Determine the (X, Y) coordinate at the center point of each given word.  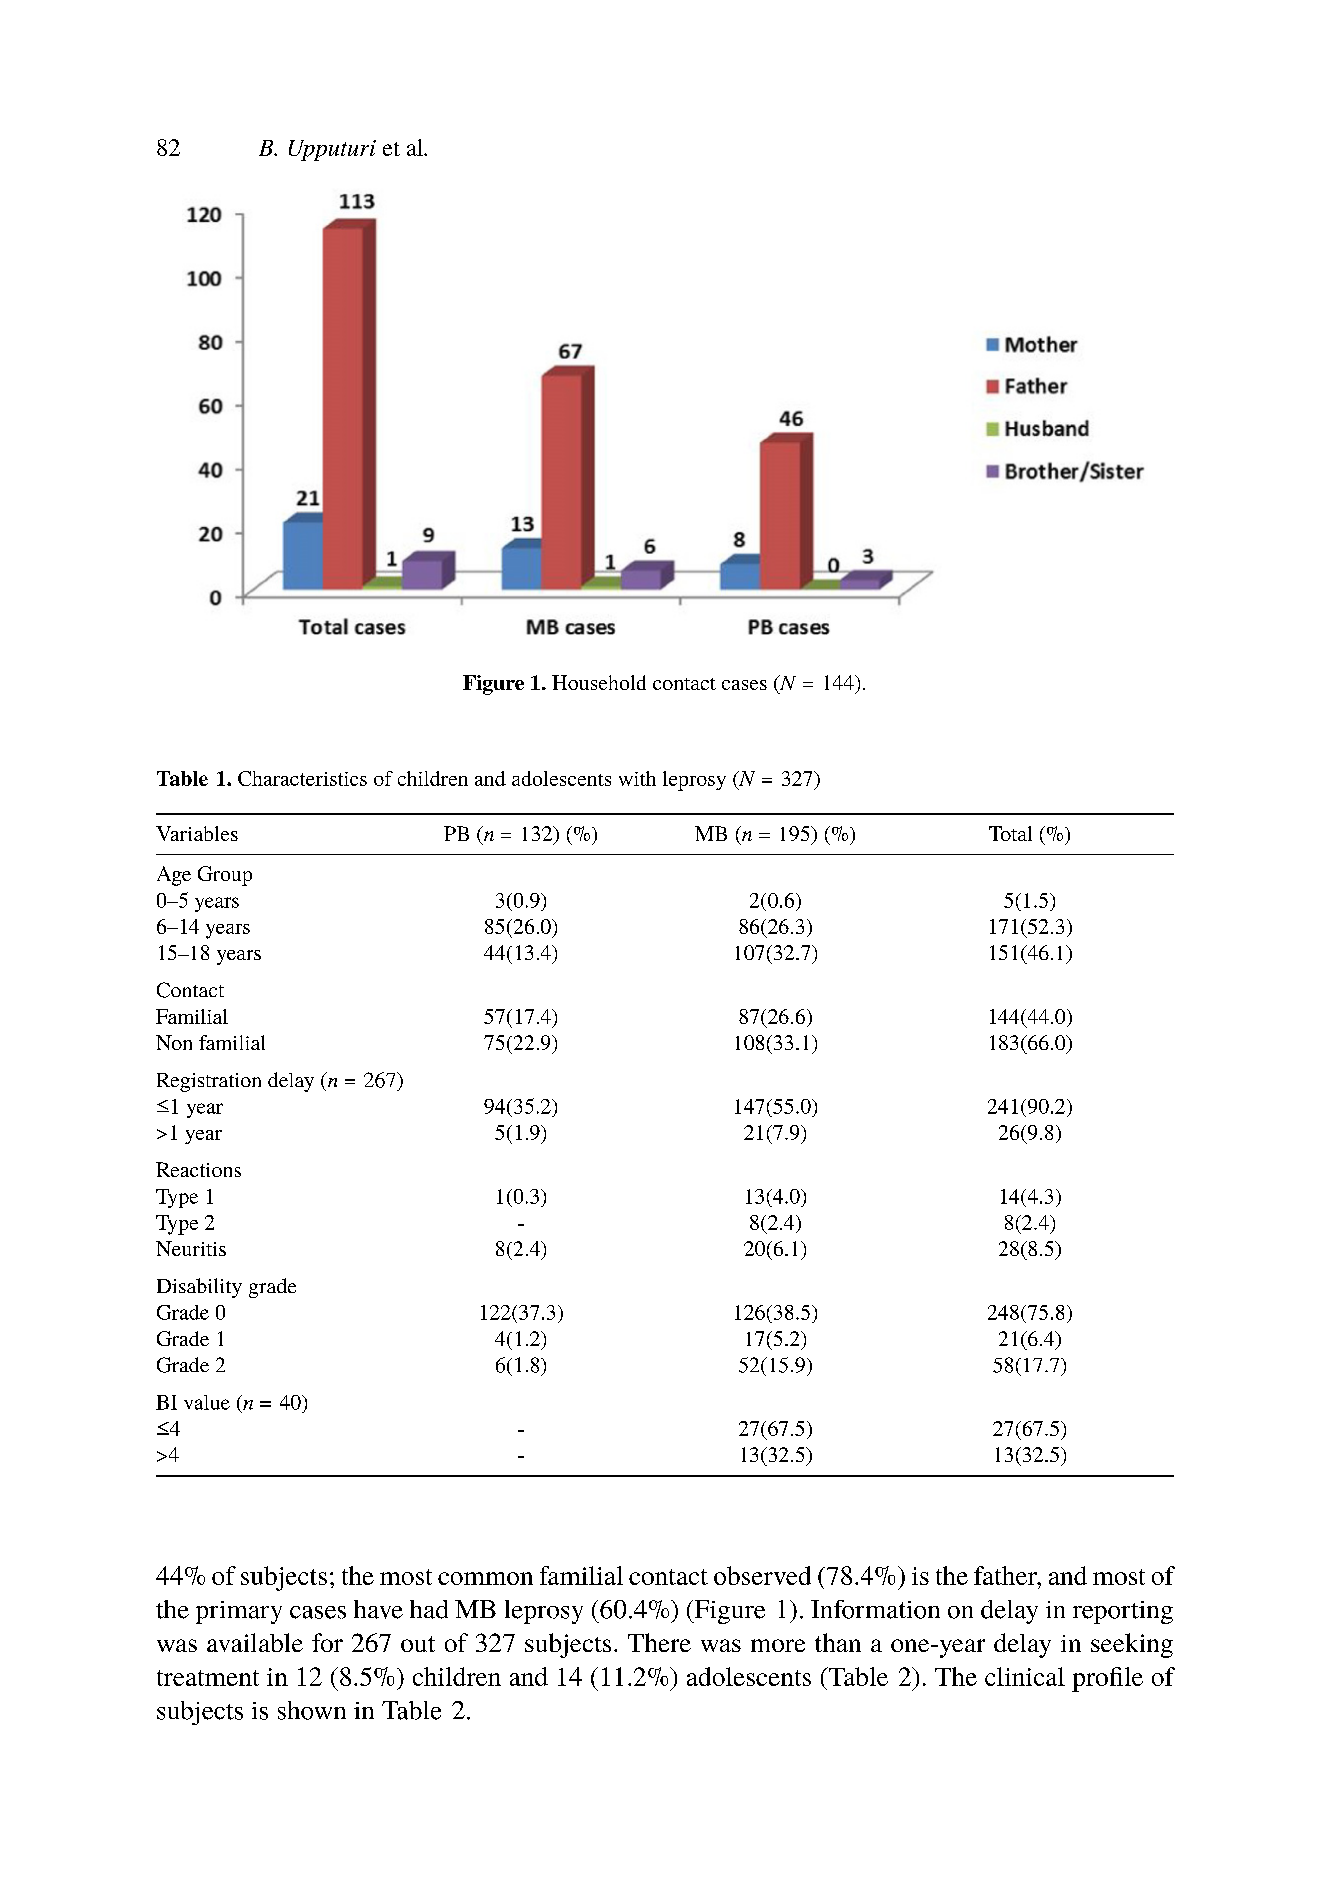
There (659, 1642)
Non (174, 1042)
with (637, 778)
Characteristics (302, 778)
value (207, 1402)
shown (312, 1710)
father (1006, 1575)
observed (762, 1575)
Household (599, 682)
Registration (209, 1082)
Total (1010, 833)
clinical (1025, 1676)
